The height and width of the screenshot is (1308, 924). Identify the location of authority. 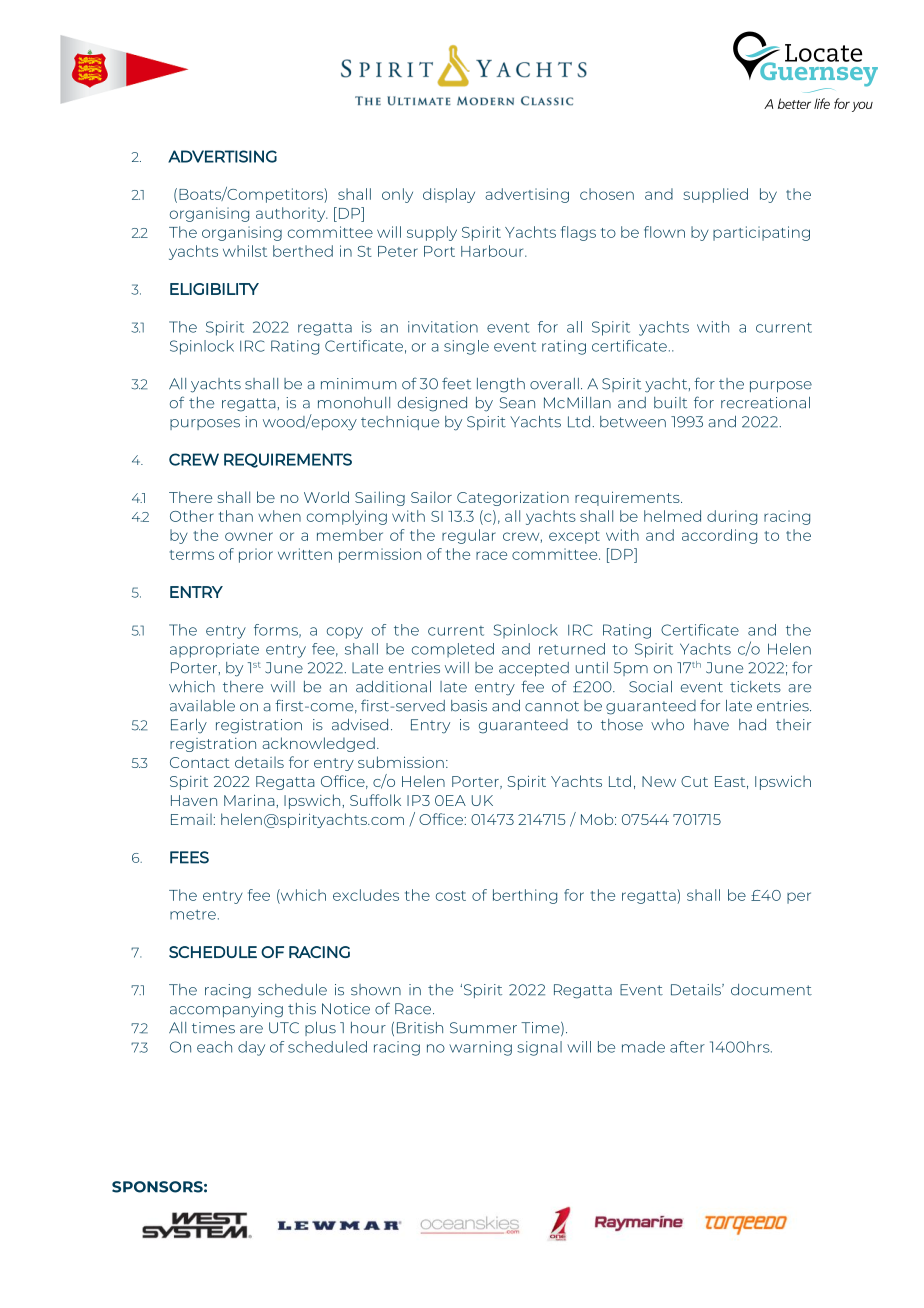
(292, 214).
